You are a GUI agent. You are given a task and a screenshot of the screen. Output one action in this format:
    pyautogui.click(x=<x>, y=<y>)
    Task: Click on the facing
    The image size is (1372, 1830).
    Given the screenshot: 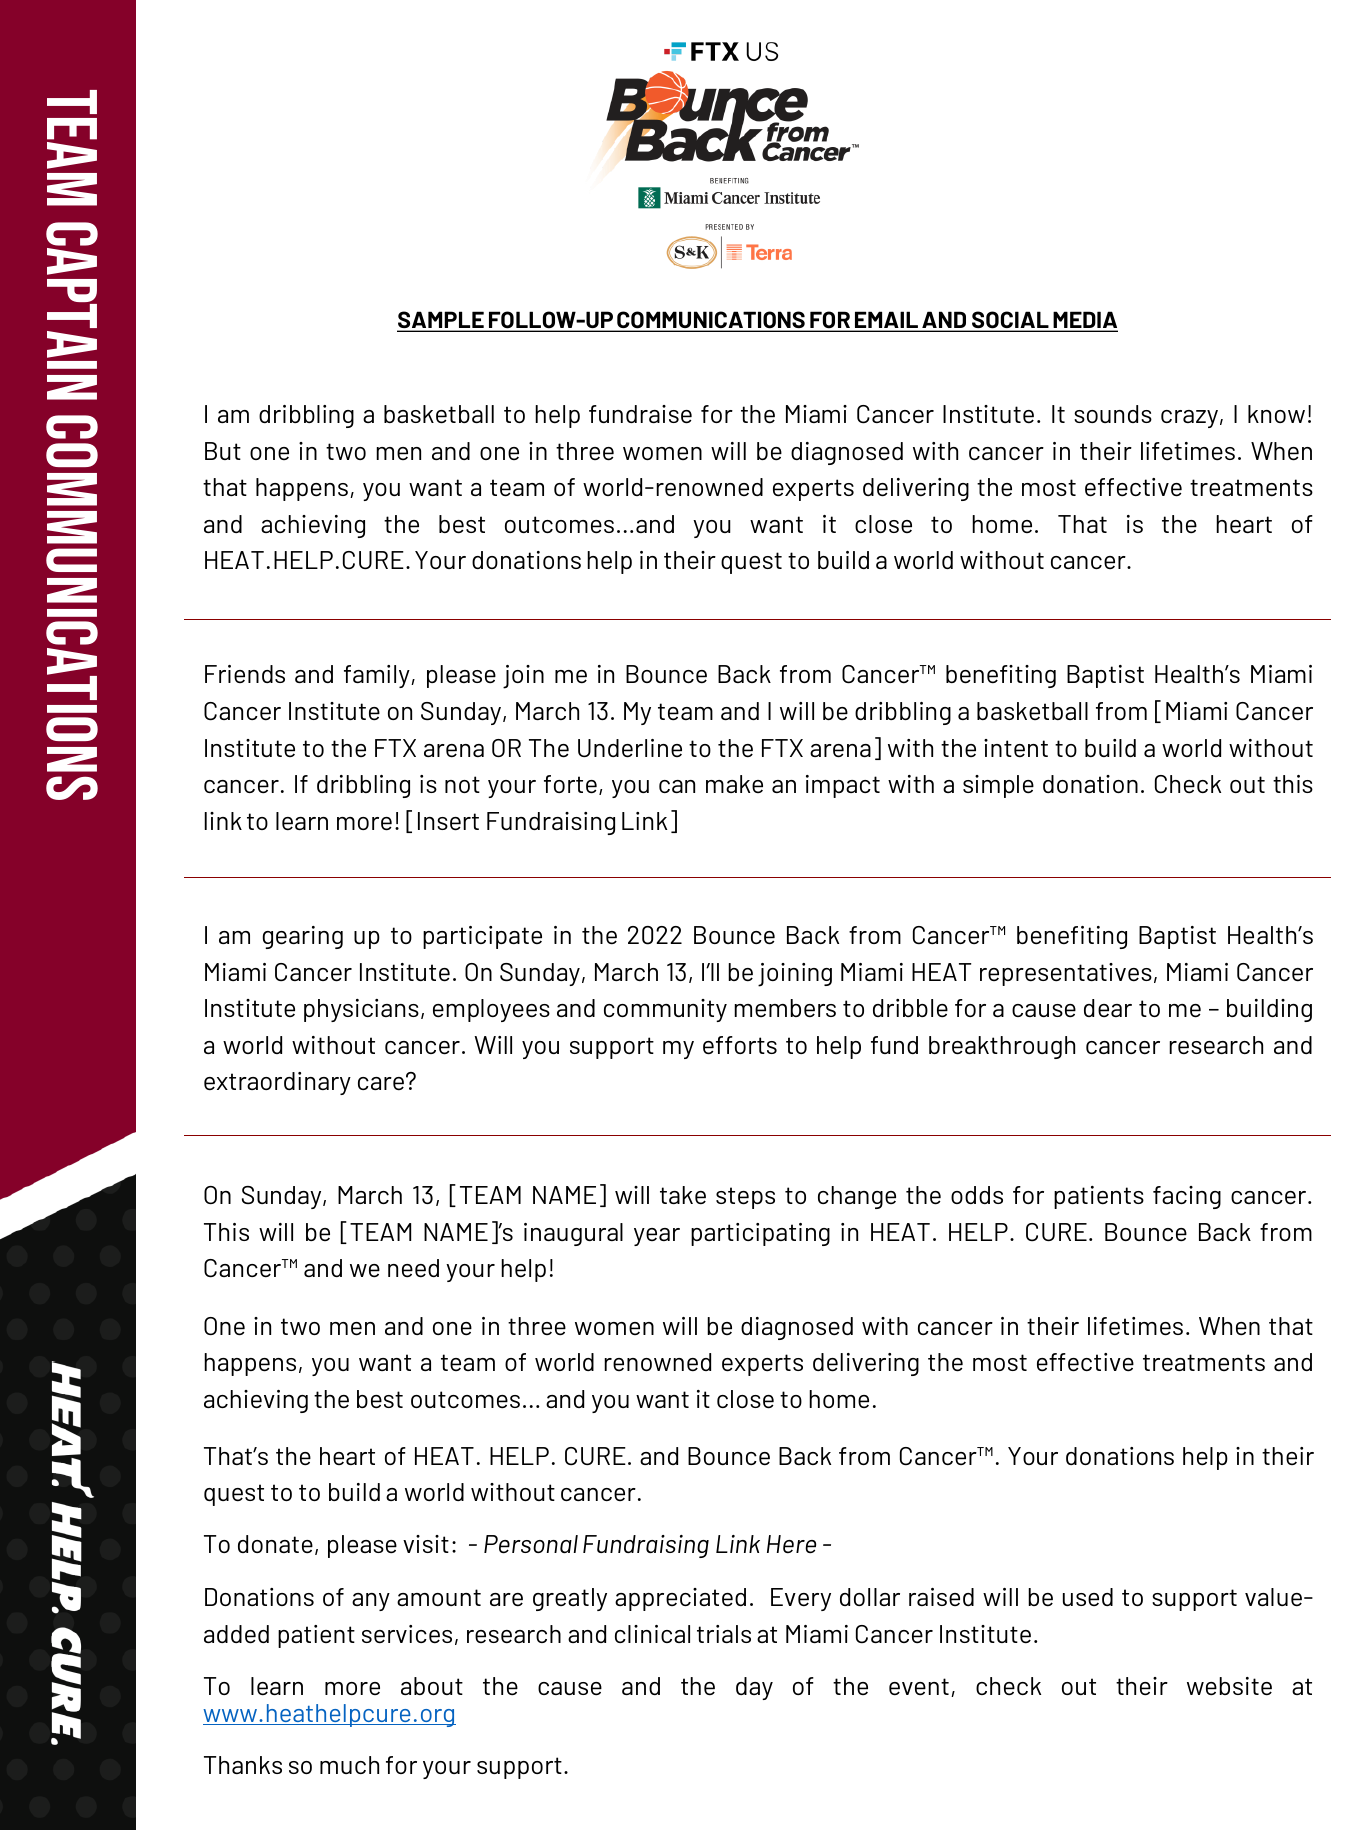 What is the action you would take?
    pyautogui.click(x=1187, y=1197)
